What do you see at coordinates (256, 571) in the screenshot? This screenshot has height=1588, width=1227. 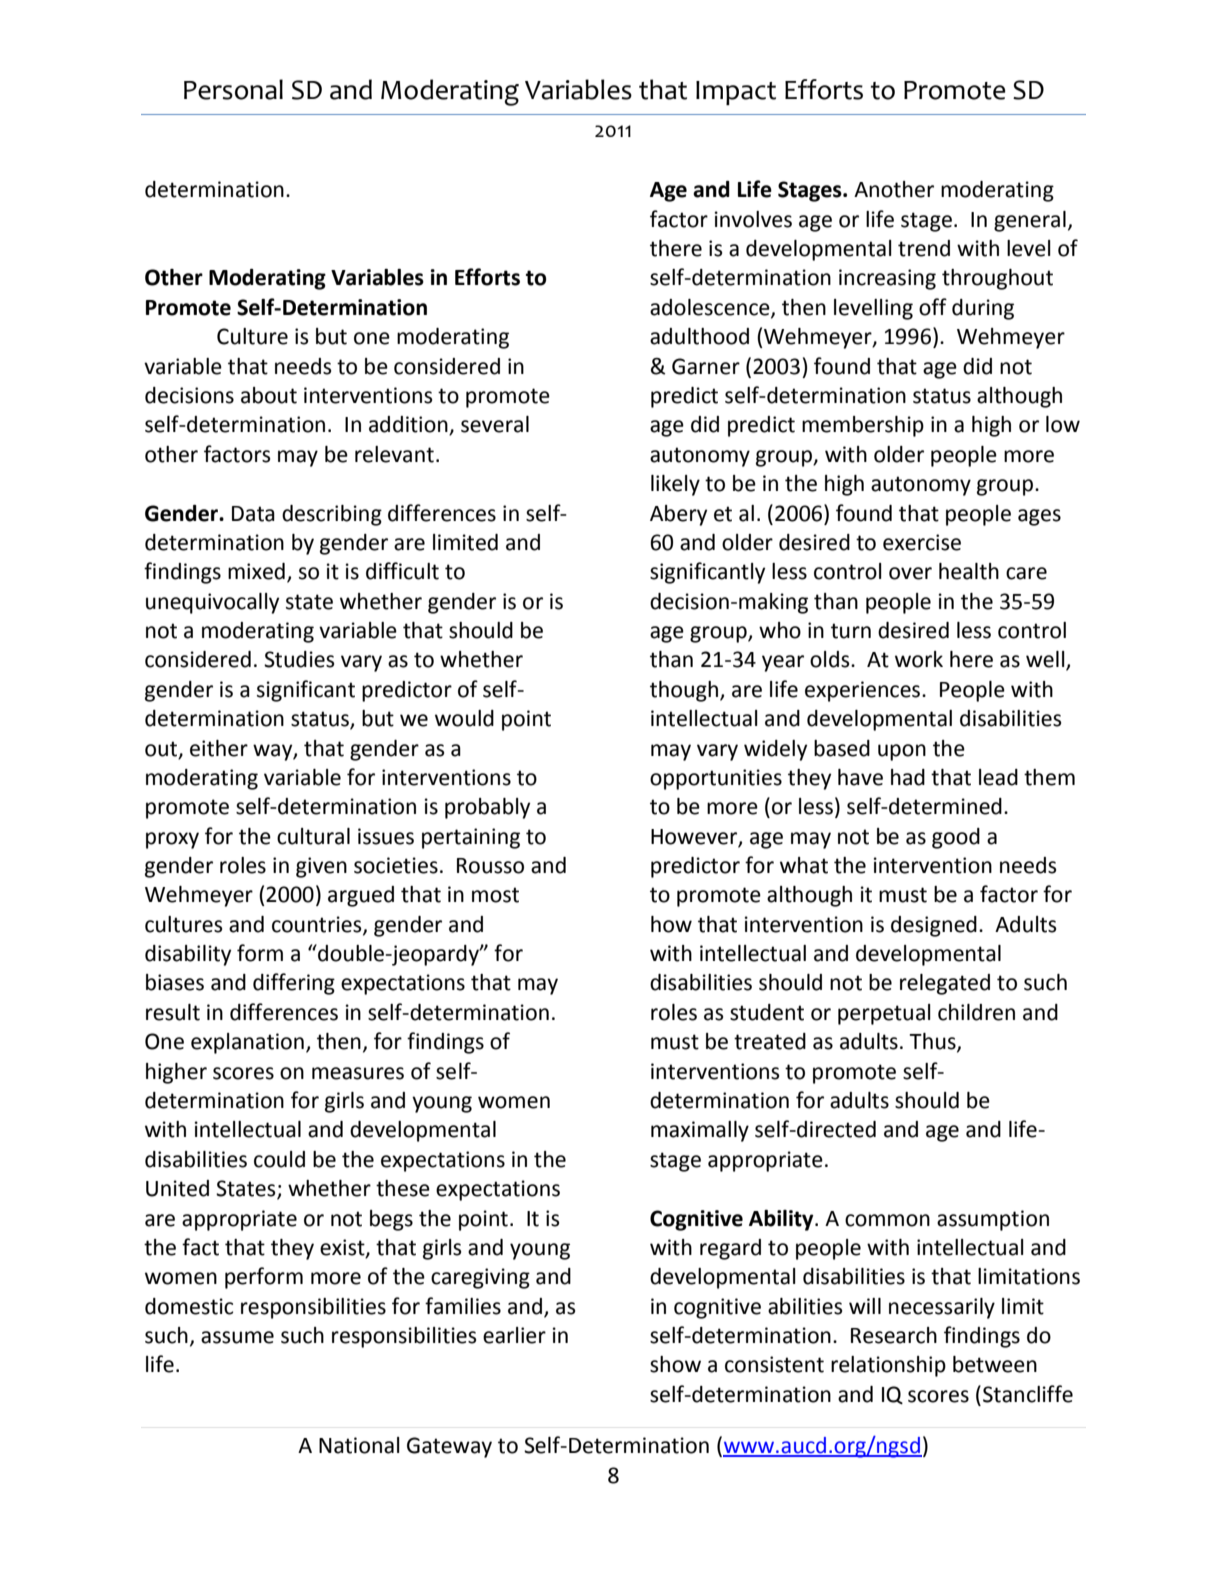 I see `mixed` at bounding box center [256, 571].
